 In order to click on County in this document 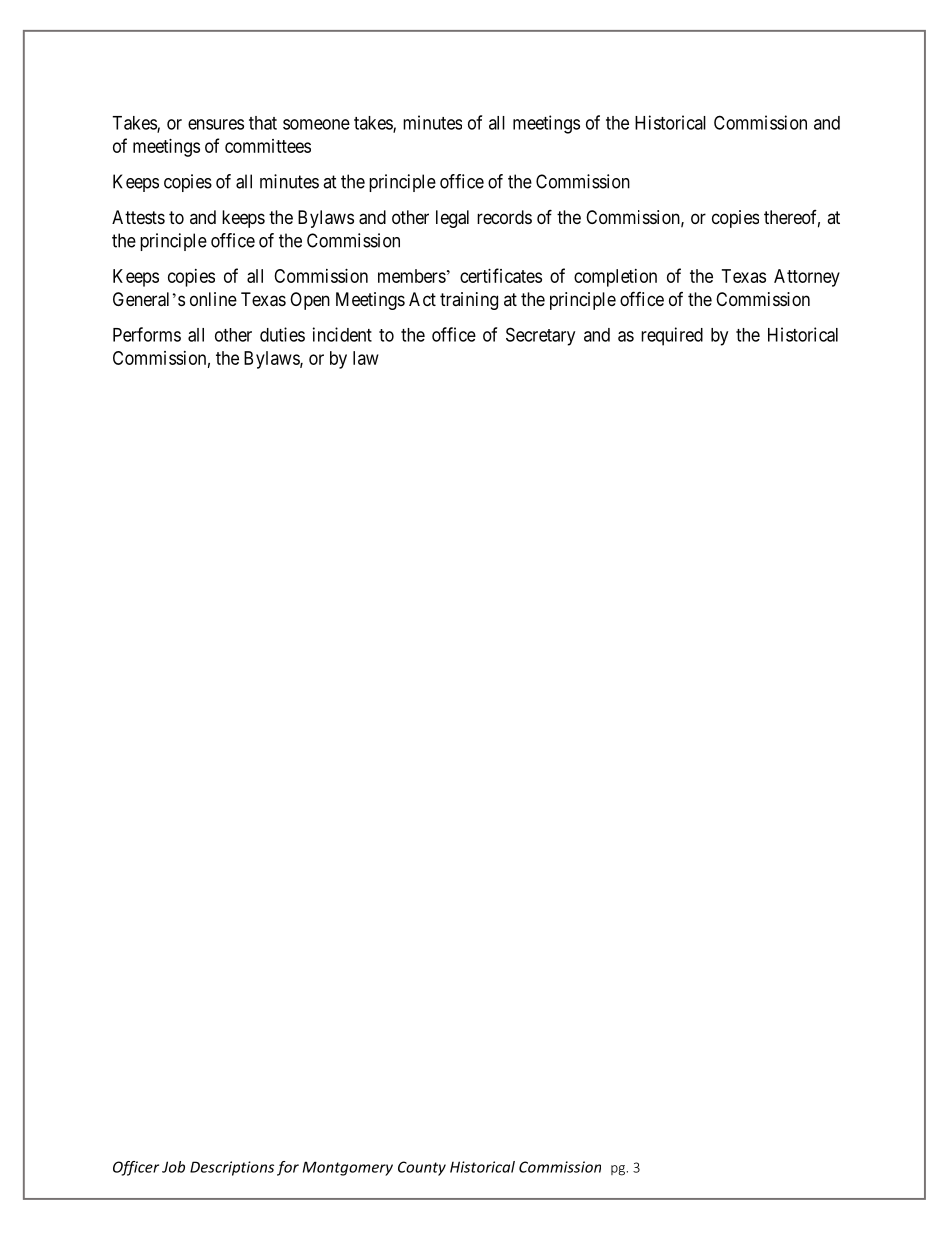, I will do `click(422, 1168)`.
